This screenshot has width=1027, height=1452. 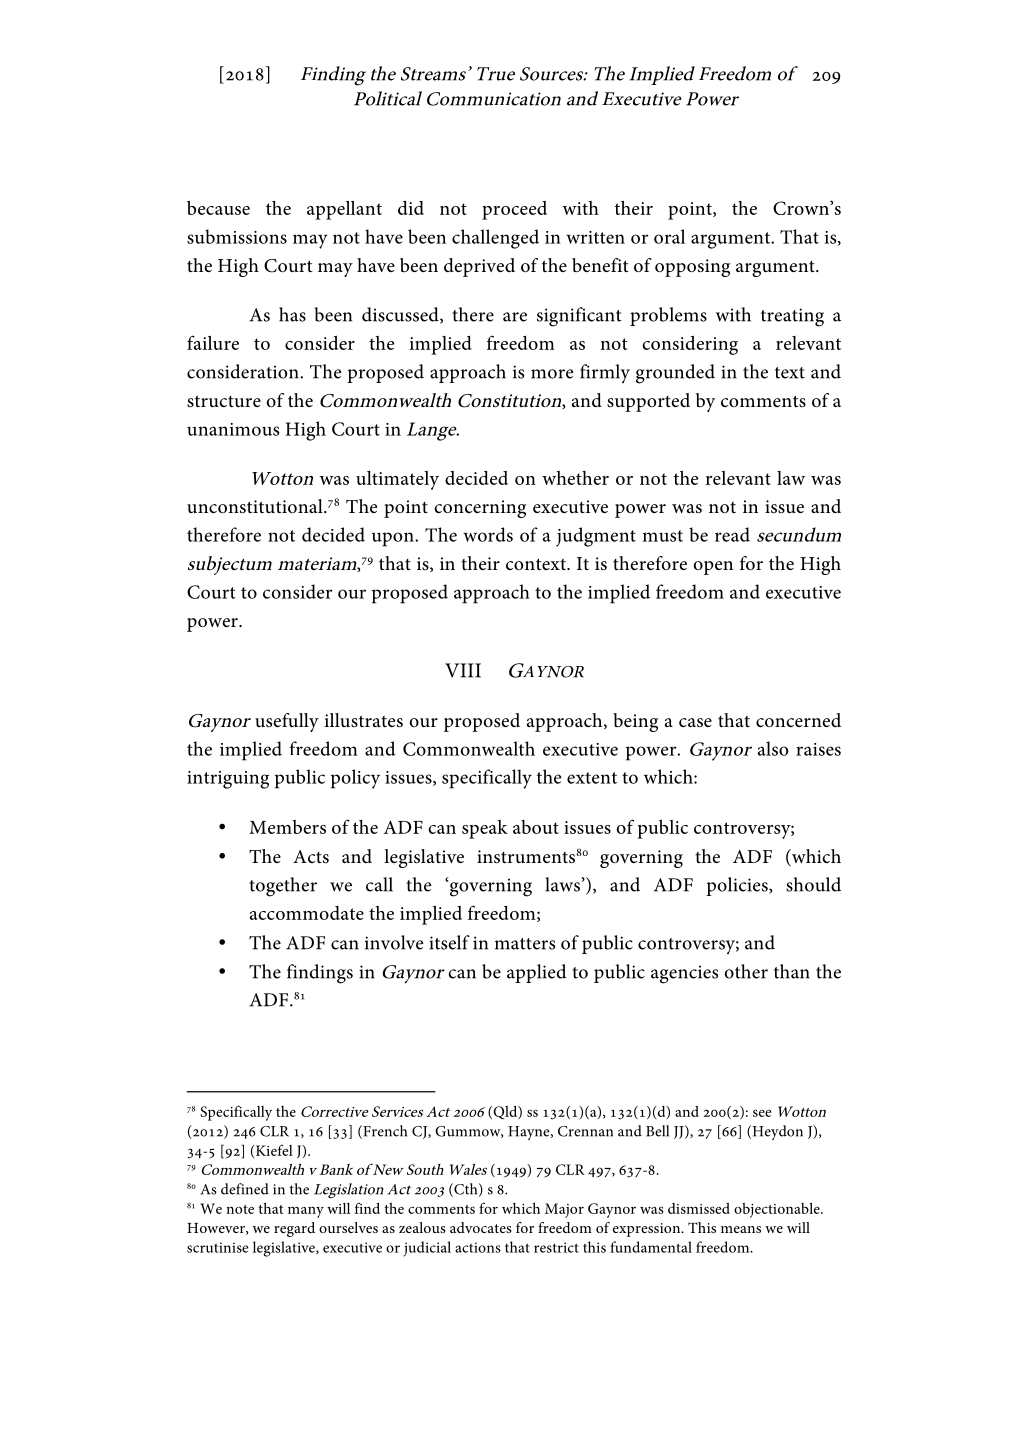 What do you see at coordinates (537, 973) in the screenshot?
I see `applied` at bounding box center [537, 973].
